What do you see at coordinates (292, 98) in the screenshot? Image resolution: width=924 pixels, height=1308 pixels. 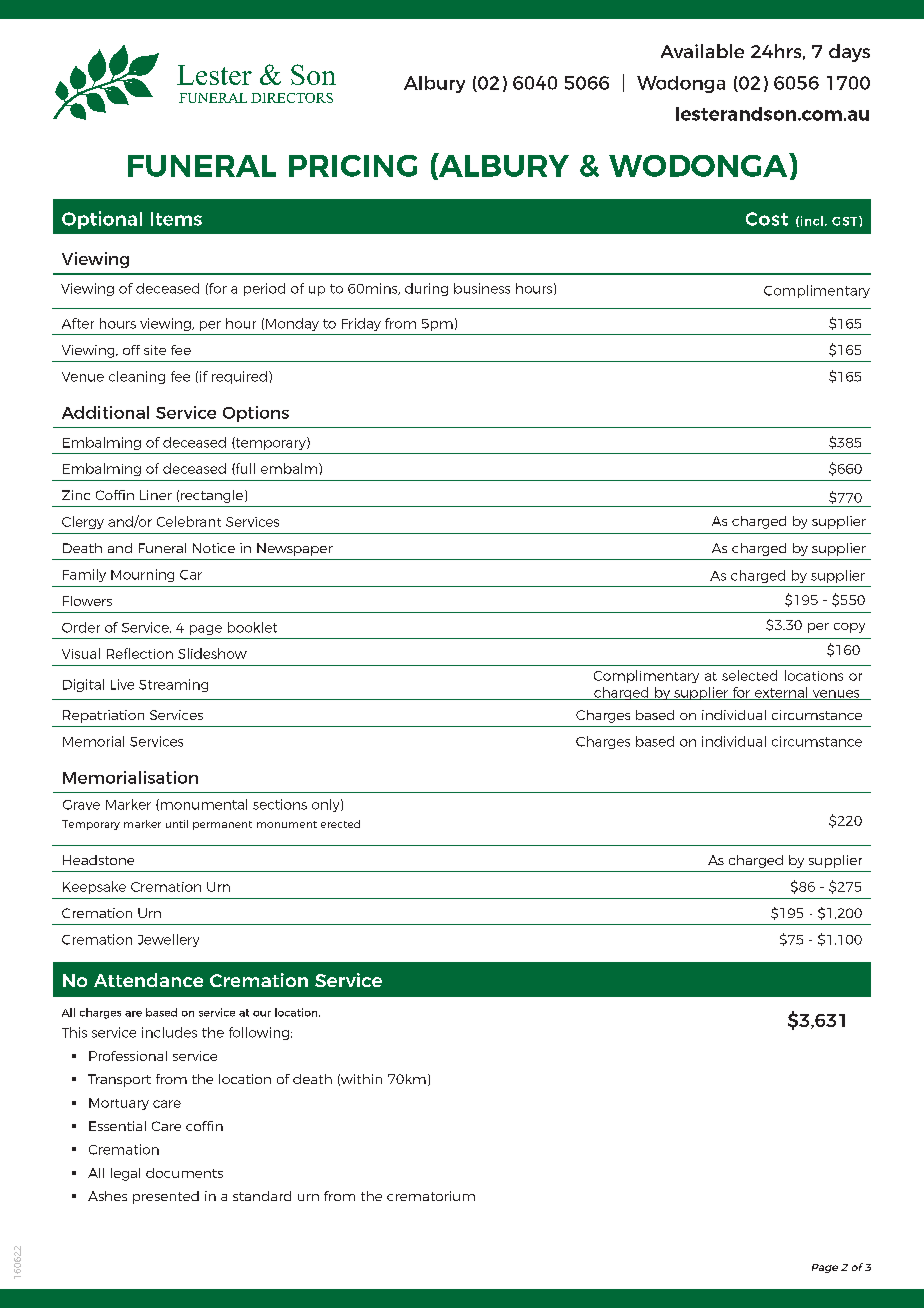 I see `DIRECTORS` at bounding box center [292, 98].
